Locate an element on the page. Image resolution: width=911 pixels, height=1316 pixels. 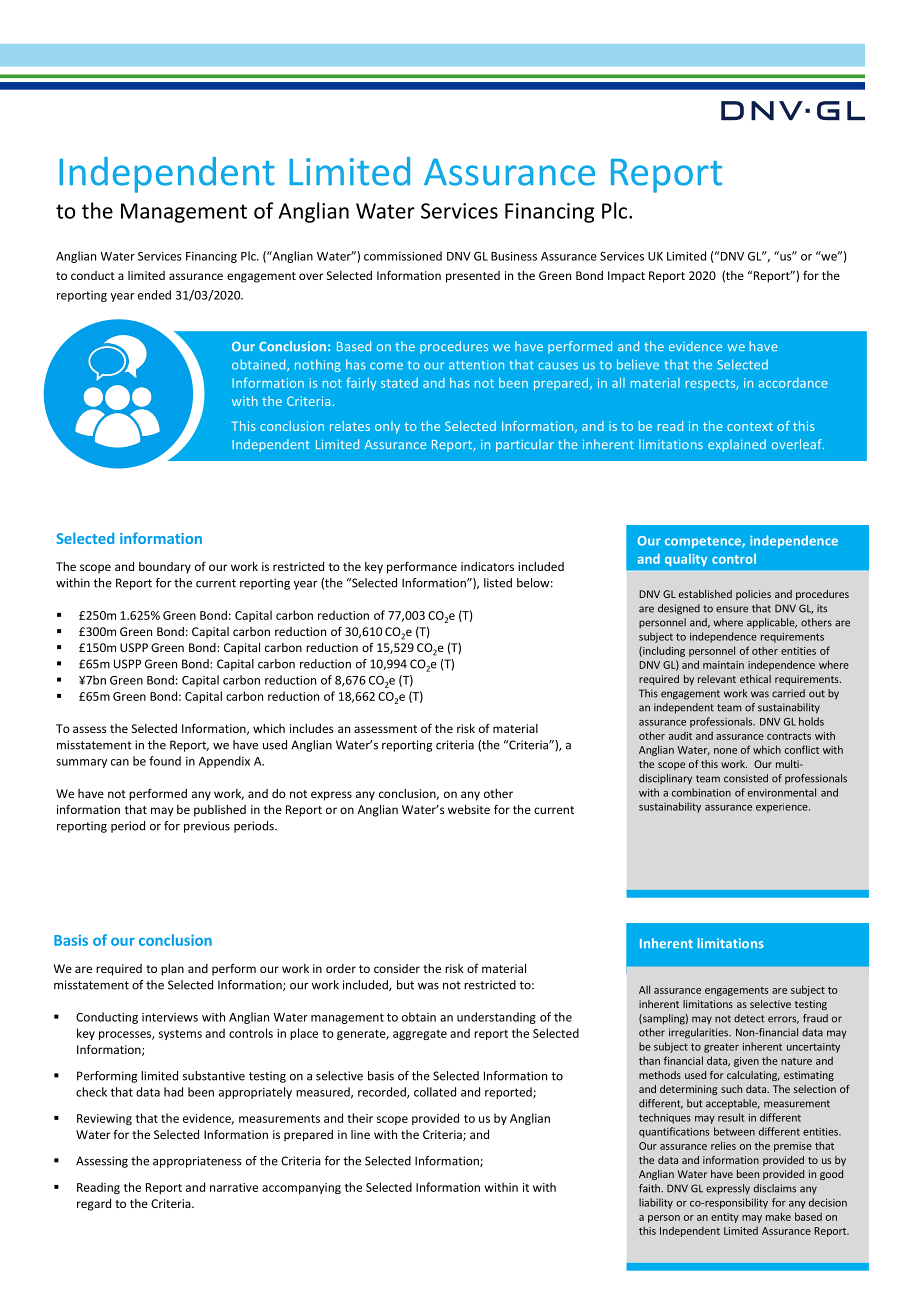
disclaims is located at coordinates (775, 1188).
